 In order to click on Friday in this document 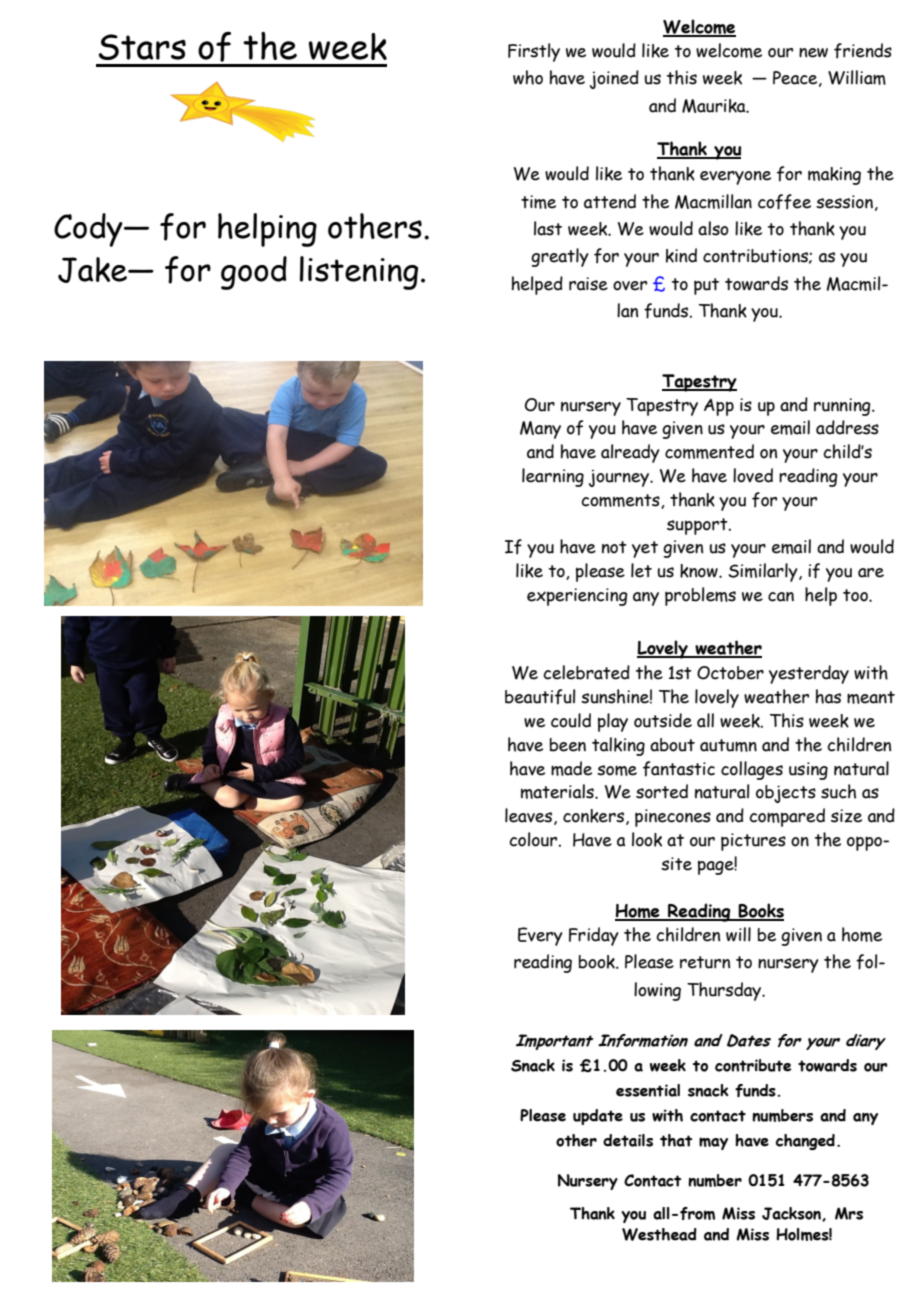, I will do `click(594, 936)`.
